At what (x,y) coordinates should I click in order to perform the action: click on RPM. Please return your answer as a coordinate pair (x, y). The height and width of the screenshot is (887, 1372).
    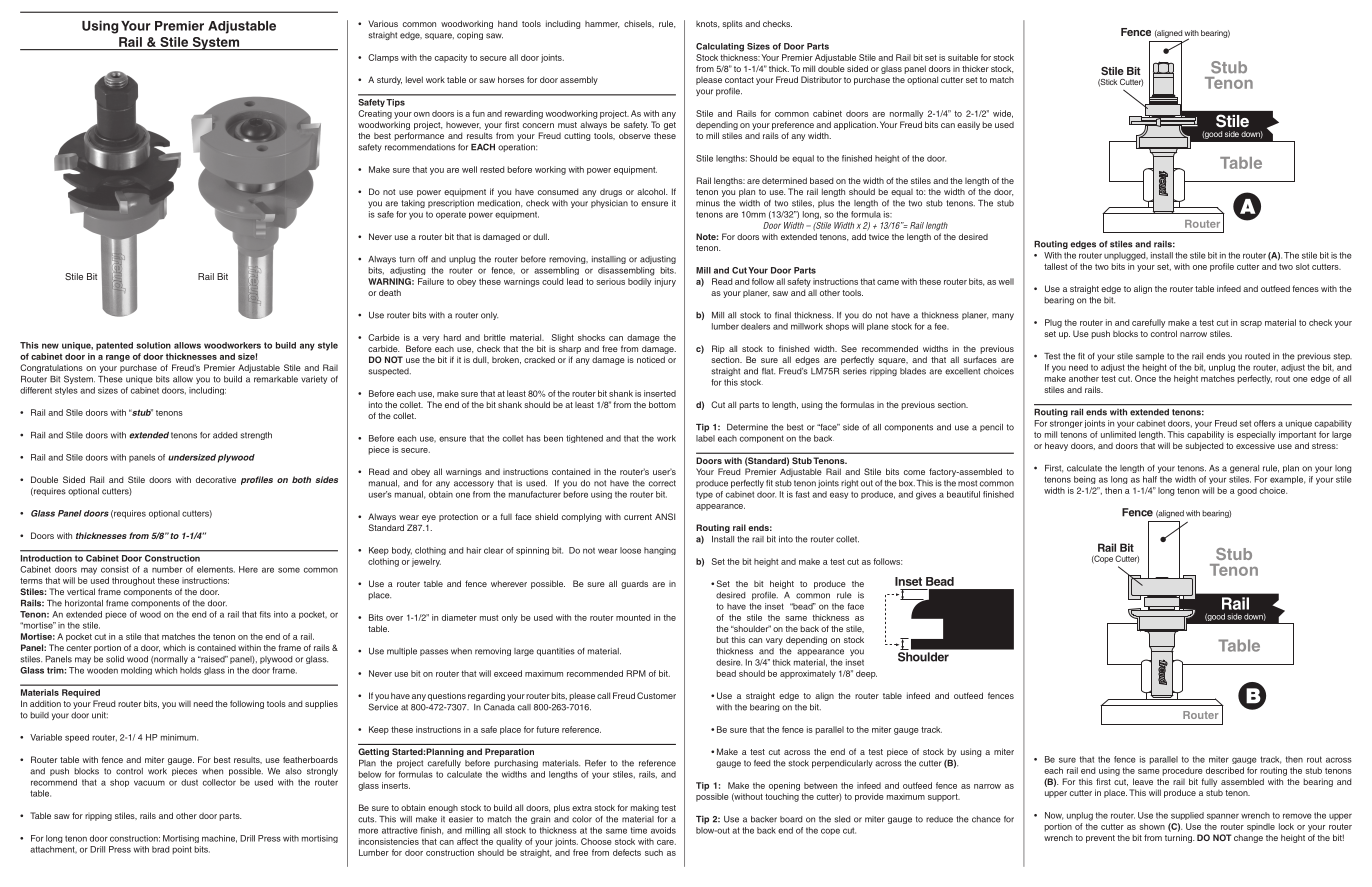
    Looking at the image, I should click on (636, 673).
